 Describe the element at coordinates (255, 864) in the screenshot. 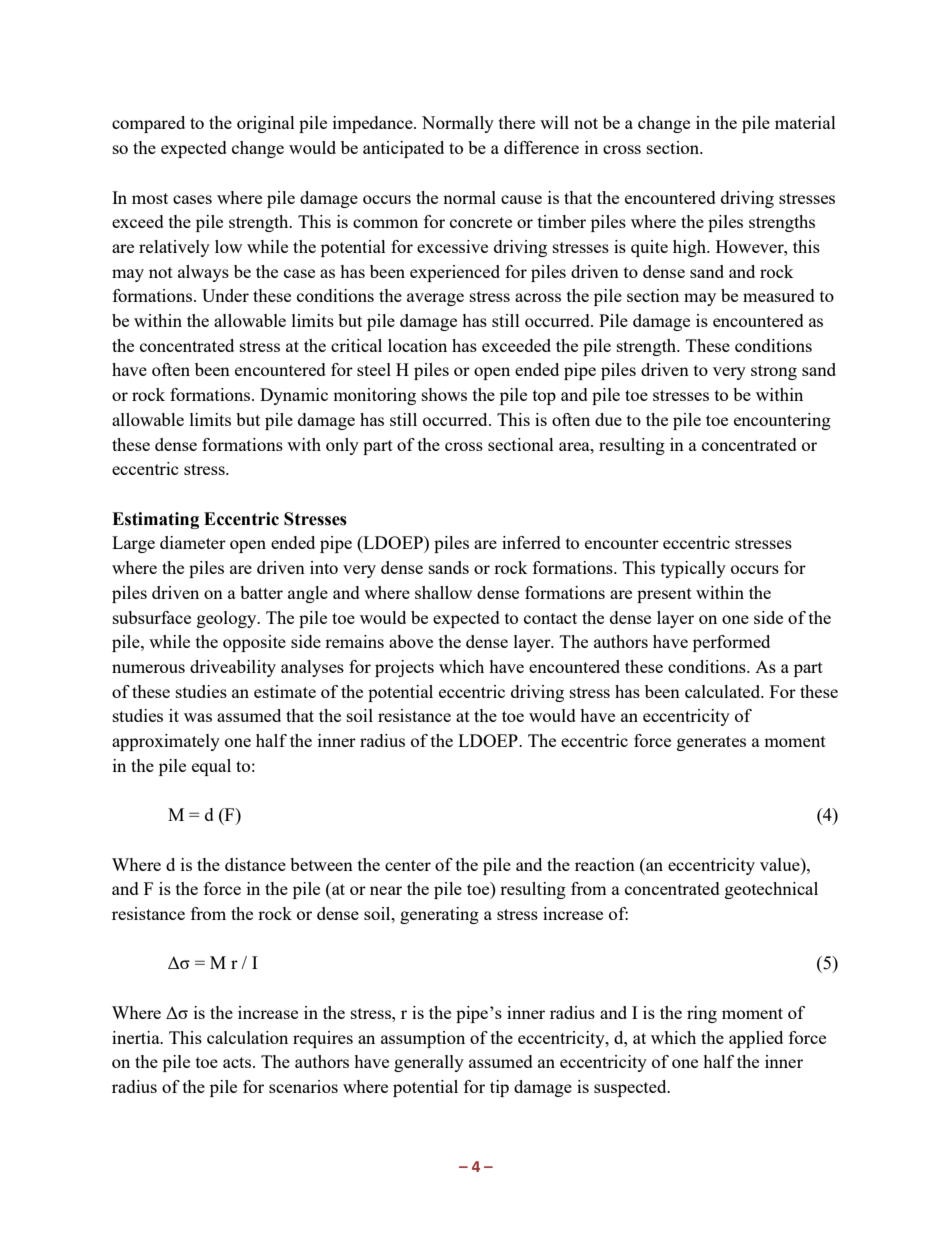

I see `distance` at that location.
